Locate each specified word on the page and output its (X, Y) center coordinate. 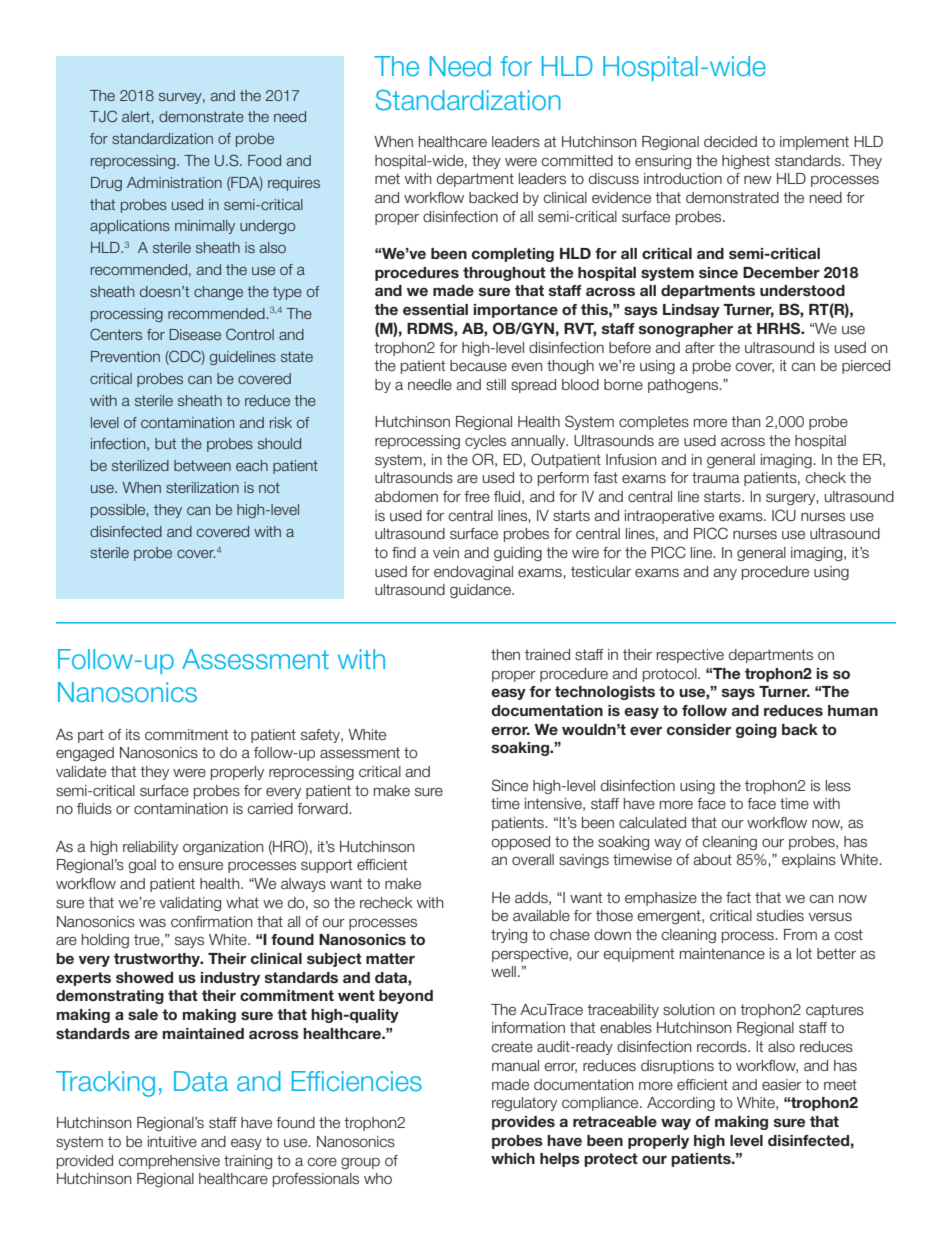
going (756, 731)
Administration (174, 182)
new (758, 179)
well (503, 972)
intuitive (172, 1142)
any (725, 574)
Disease (195, 334)
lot (804, 954)
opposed (520, 843)
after (700, 348)
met (387, 179)
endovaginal (473, 573)
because (478, 366)
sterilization (202, 487)
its (133, 735)
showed (144, 977)
